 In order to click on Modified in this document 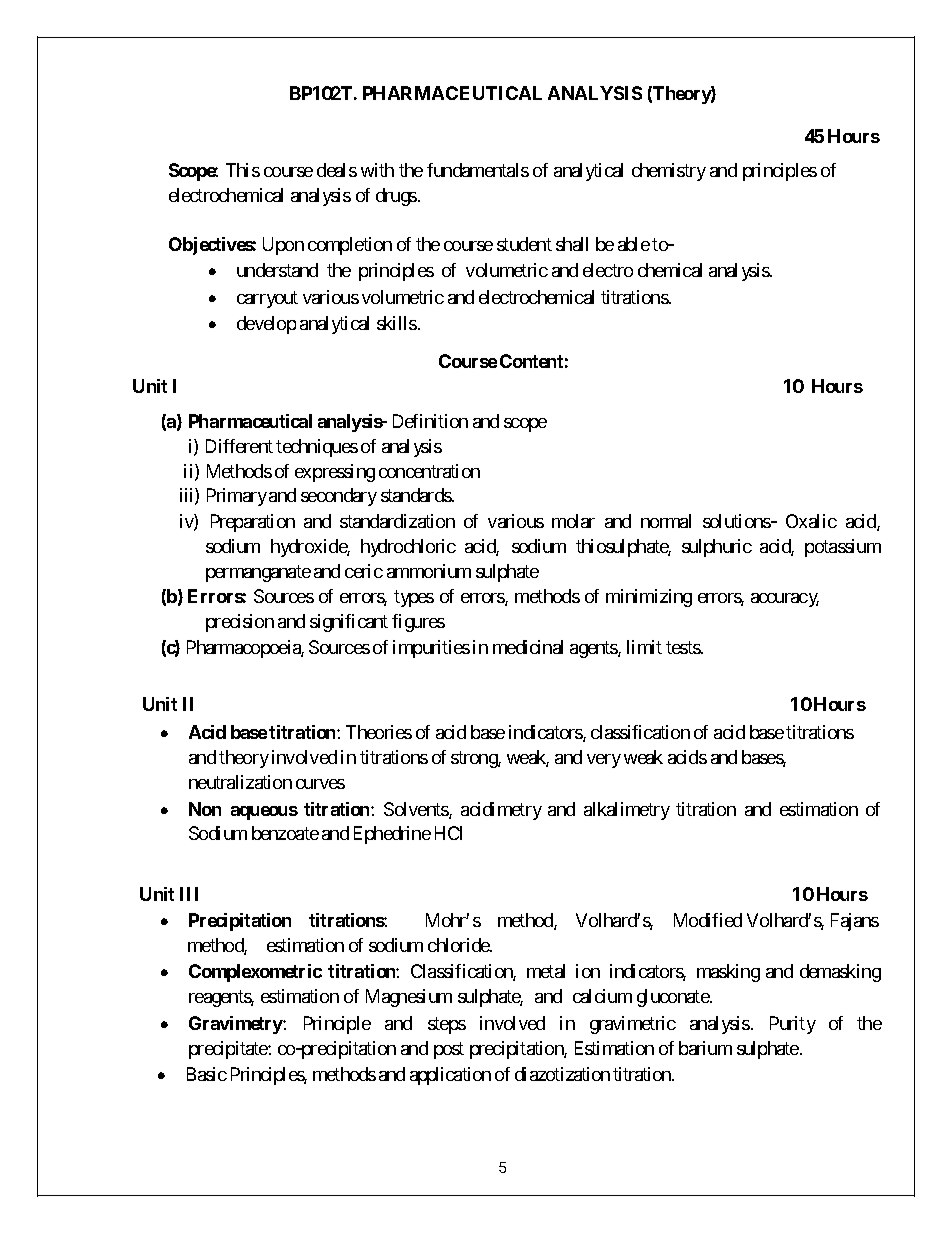, I will do `click(708, 920)`.
